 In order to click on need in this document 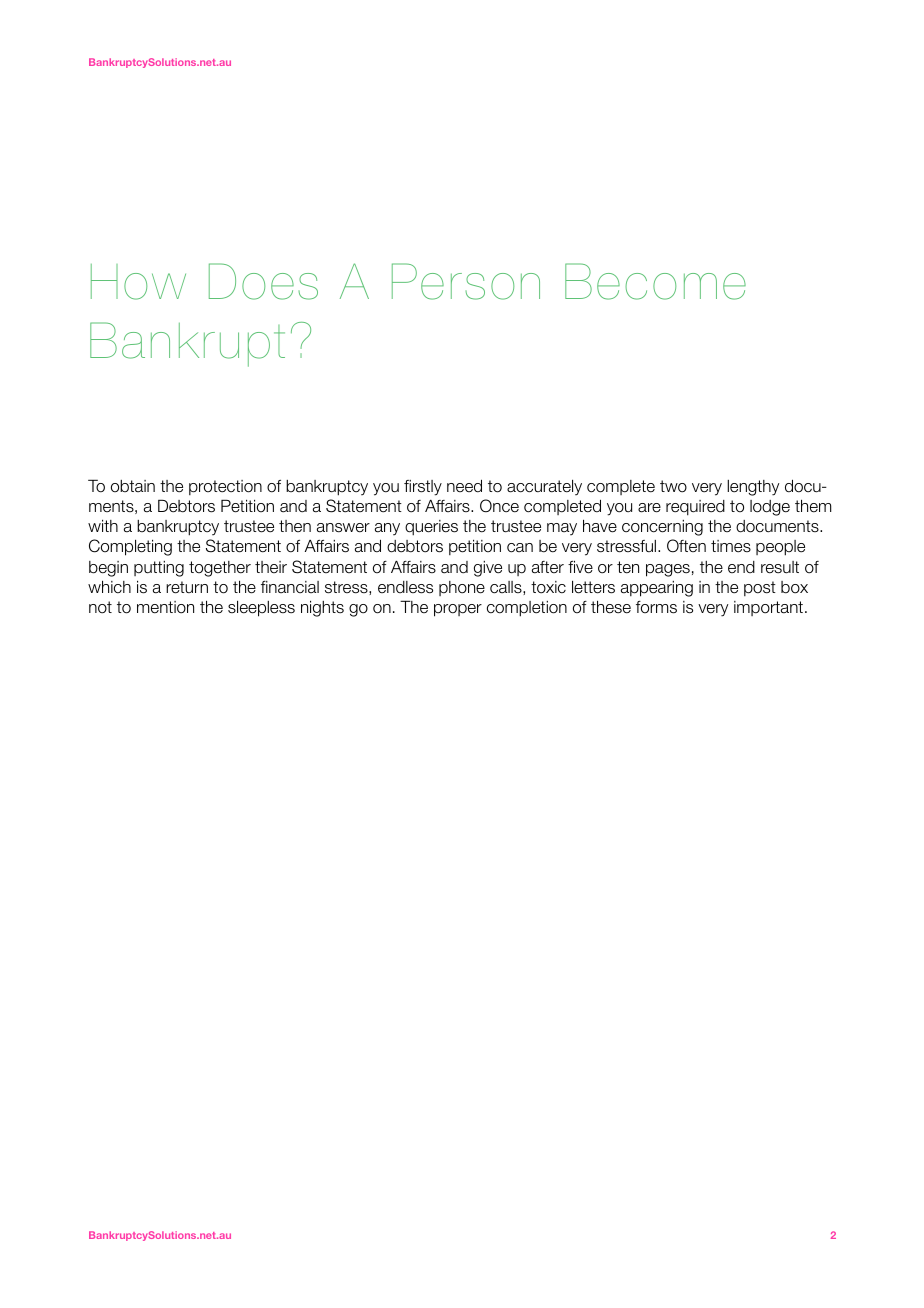, I will do `click(464, 486)`.
